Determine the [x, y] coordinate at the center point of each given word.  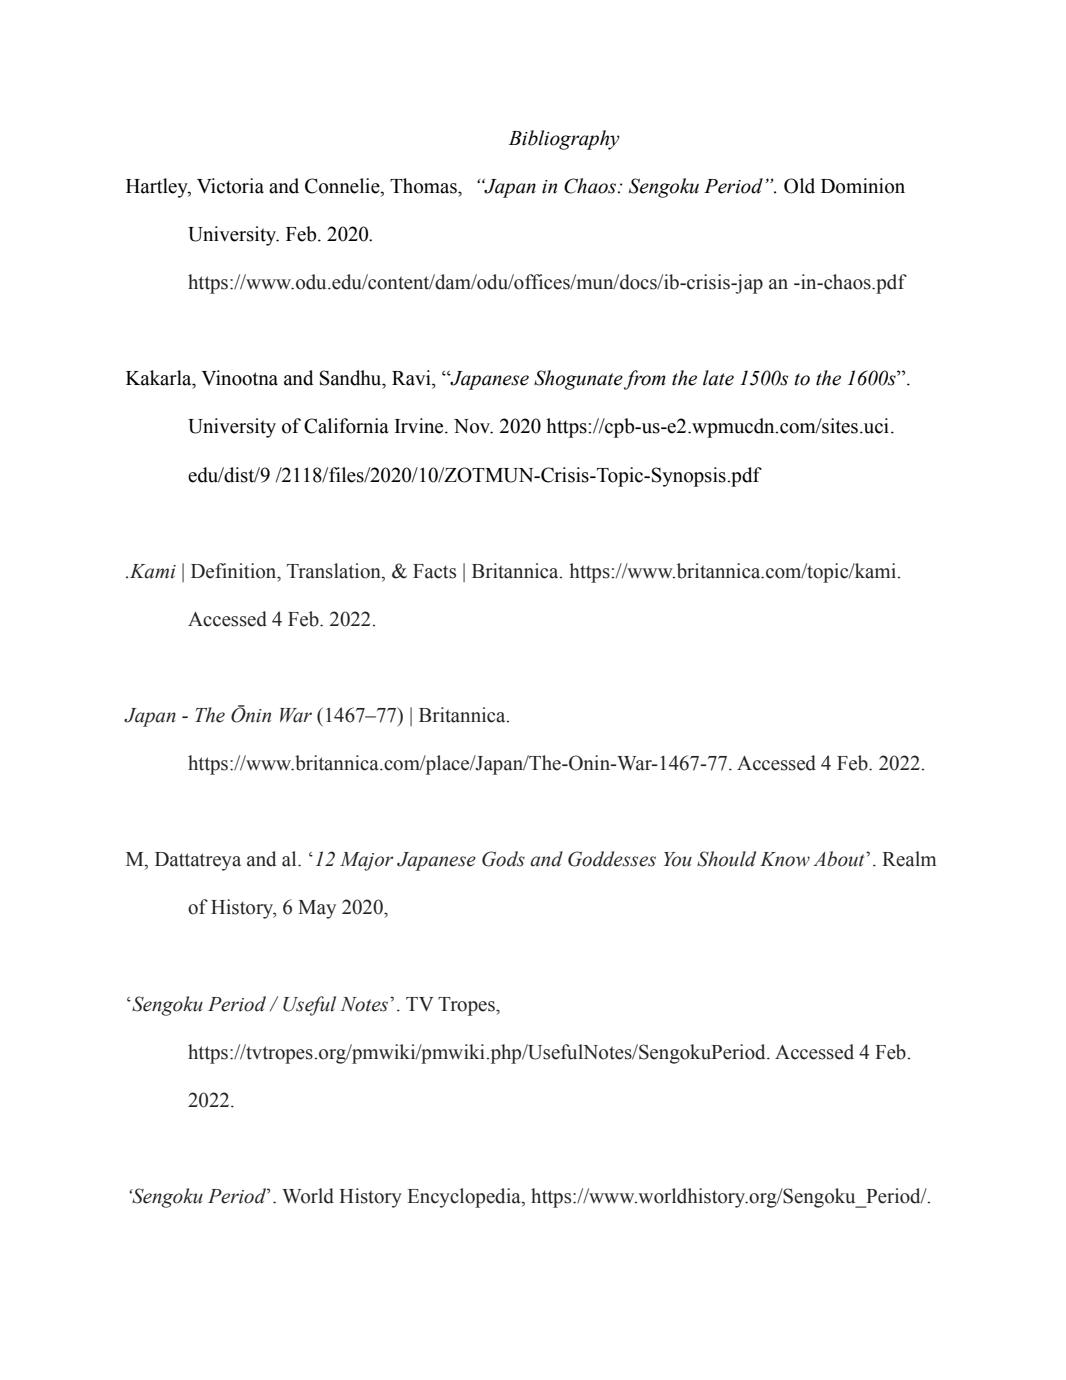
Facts [434, 571]
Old [799, 186]
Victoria [230, 186]
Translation [335, 571]
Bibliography [564, 140]
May [317, 909]
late [718, 378]
